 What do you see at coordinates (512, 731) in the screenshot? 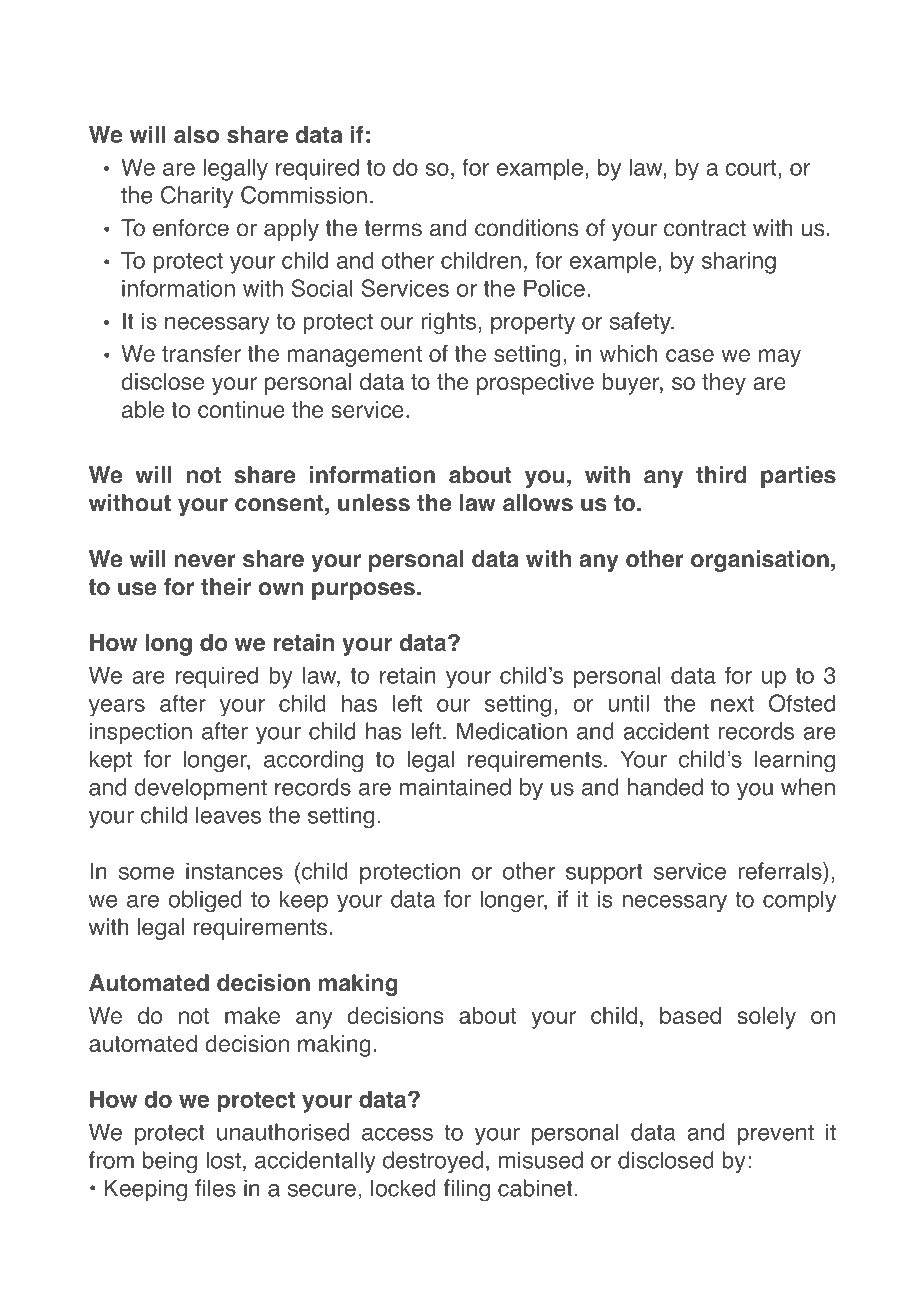
I see `Medication` at bounding box center [512, 731].
